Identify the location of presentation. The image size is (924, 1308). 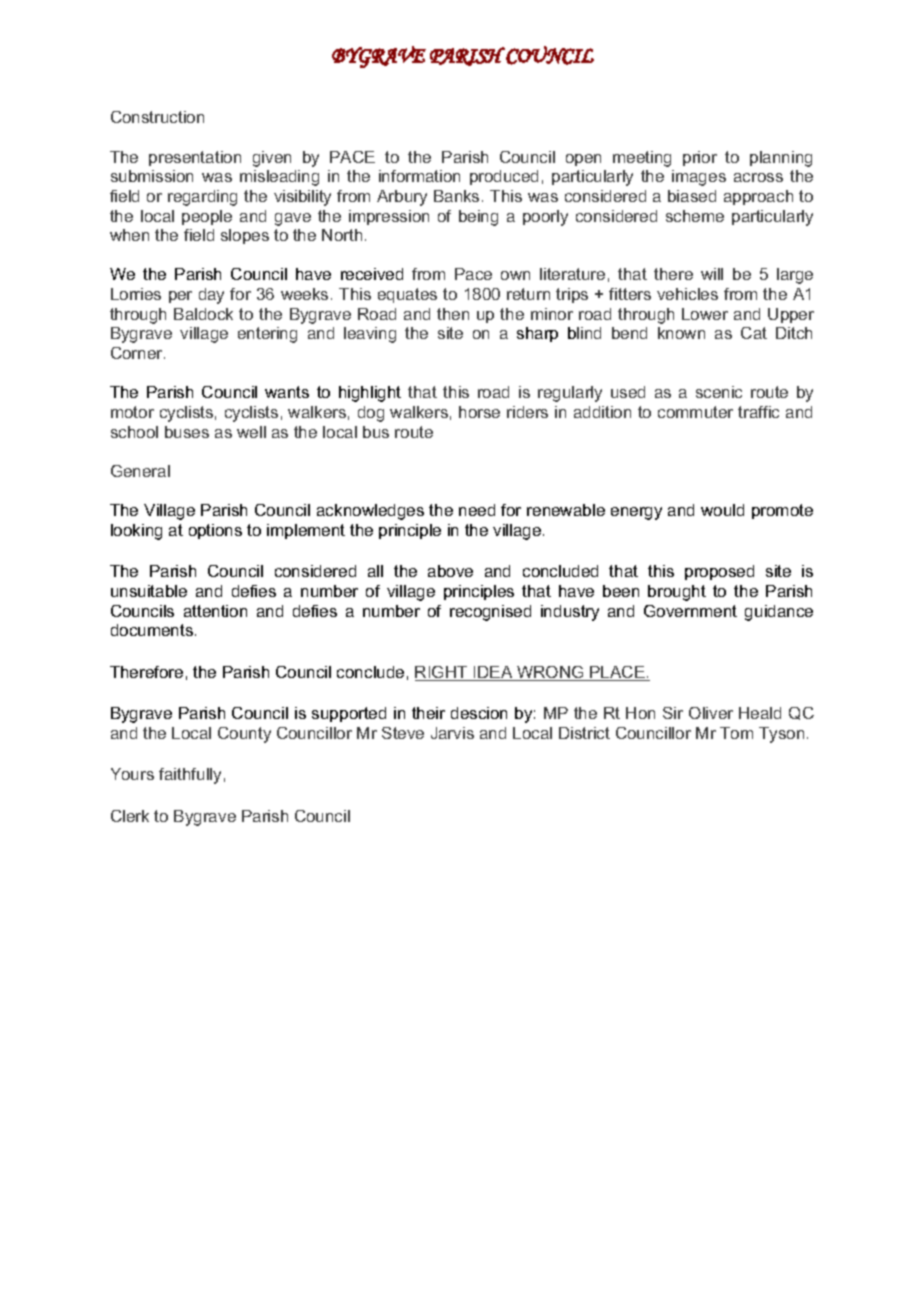
(195, 158).
